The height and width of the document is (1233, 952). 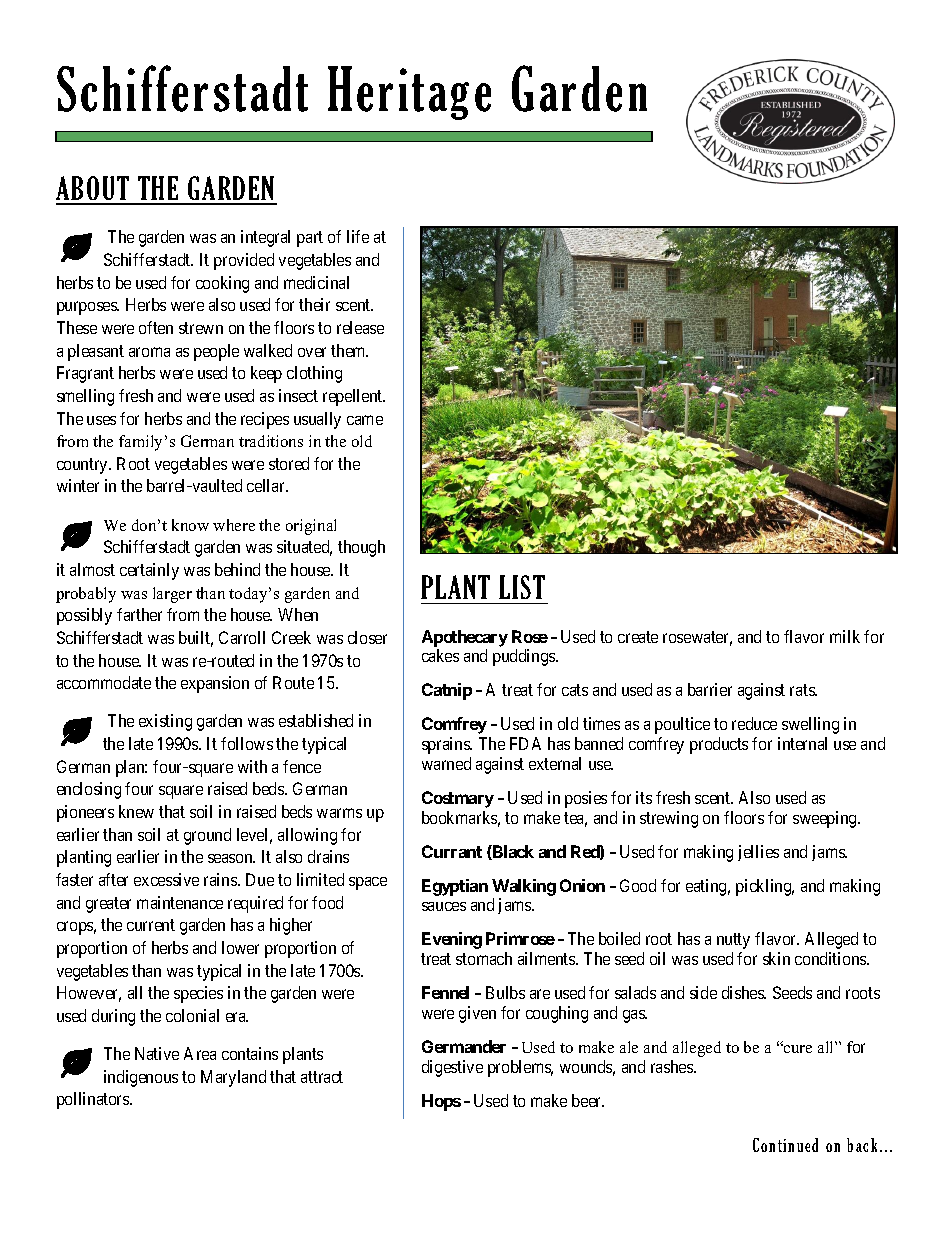 What do you see at coordinates (165, 722) in the document?
I see `existing` at bounding box center [165, 722].
